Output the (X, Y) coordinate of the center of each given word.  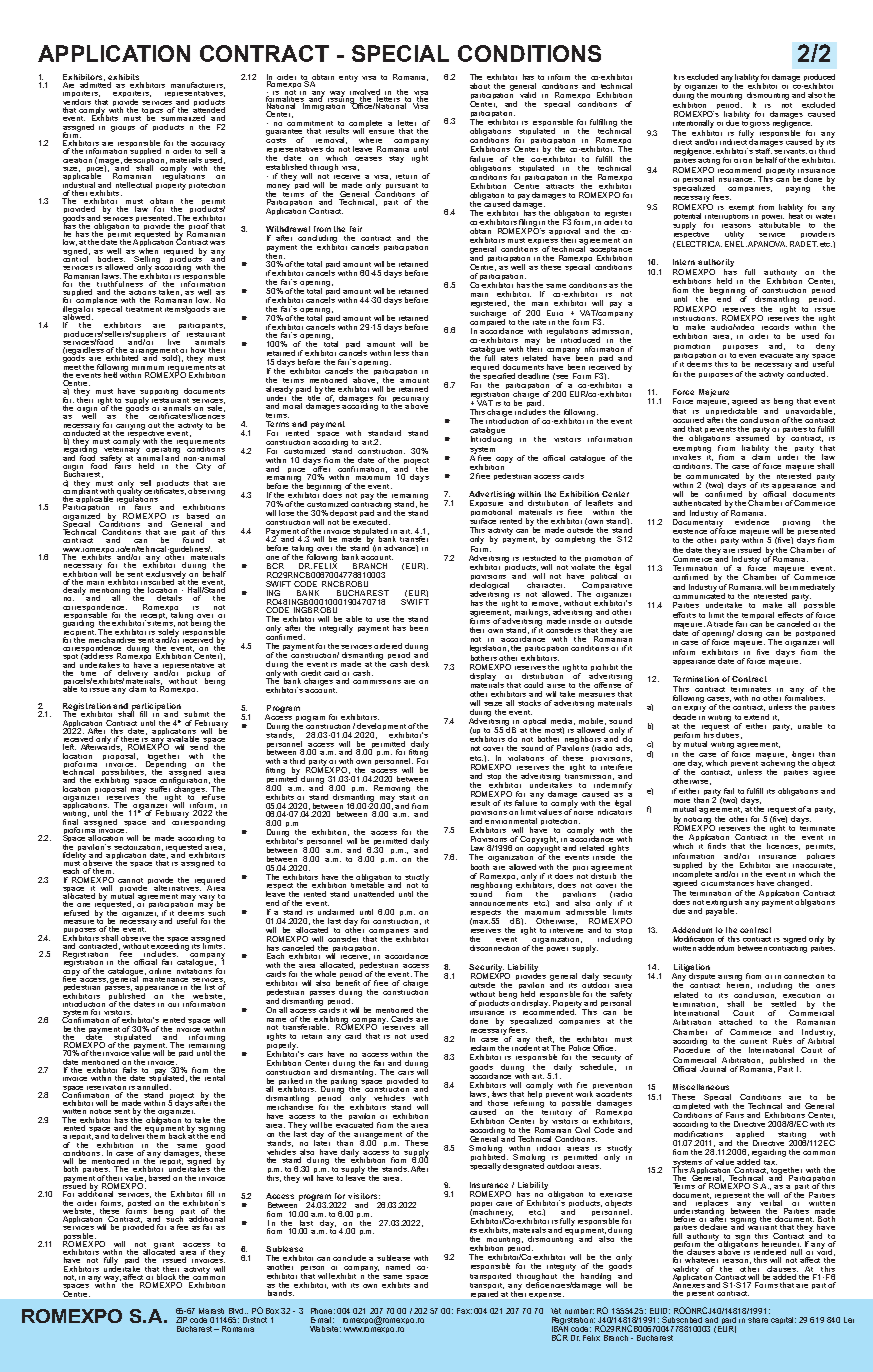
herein (739, 984)
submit (196, 714)
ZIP (181, 1320)
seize (493, 704)
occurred (688, 420)
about (480, 86)
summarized (183, 118)
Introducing (491, 439)
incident (526, 1047)
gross (760, 125)
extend (756, 717)
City (203, 465)
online (160, 971)
